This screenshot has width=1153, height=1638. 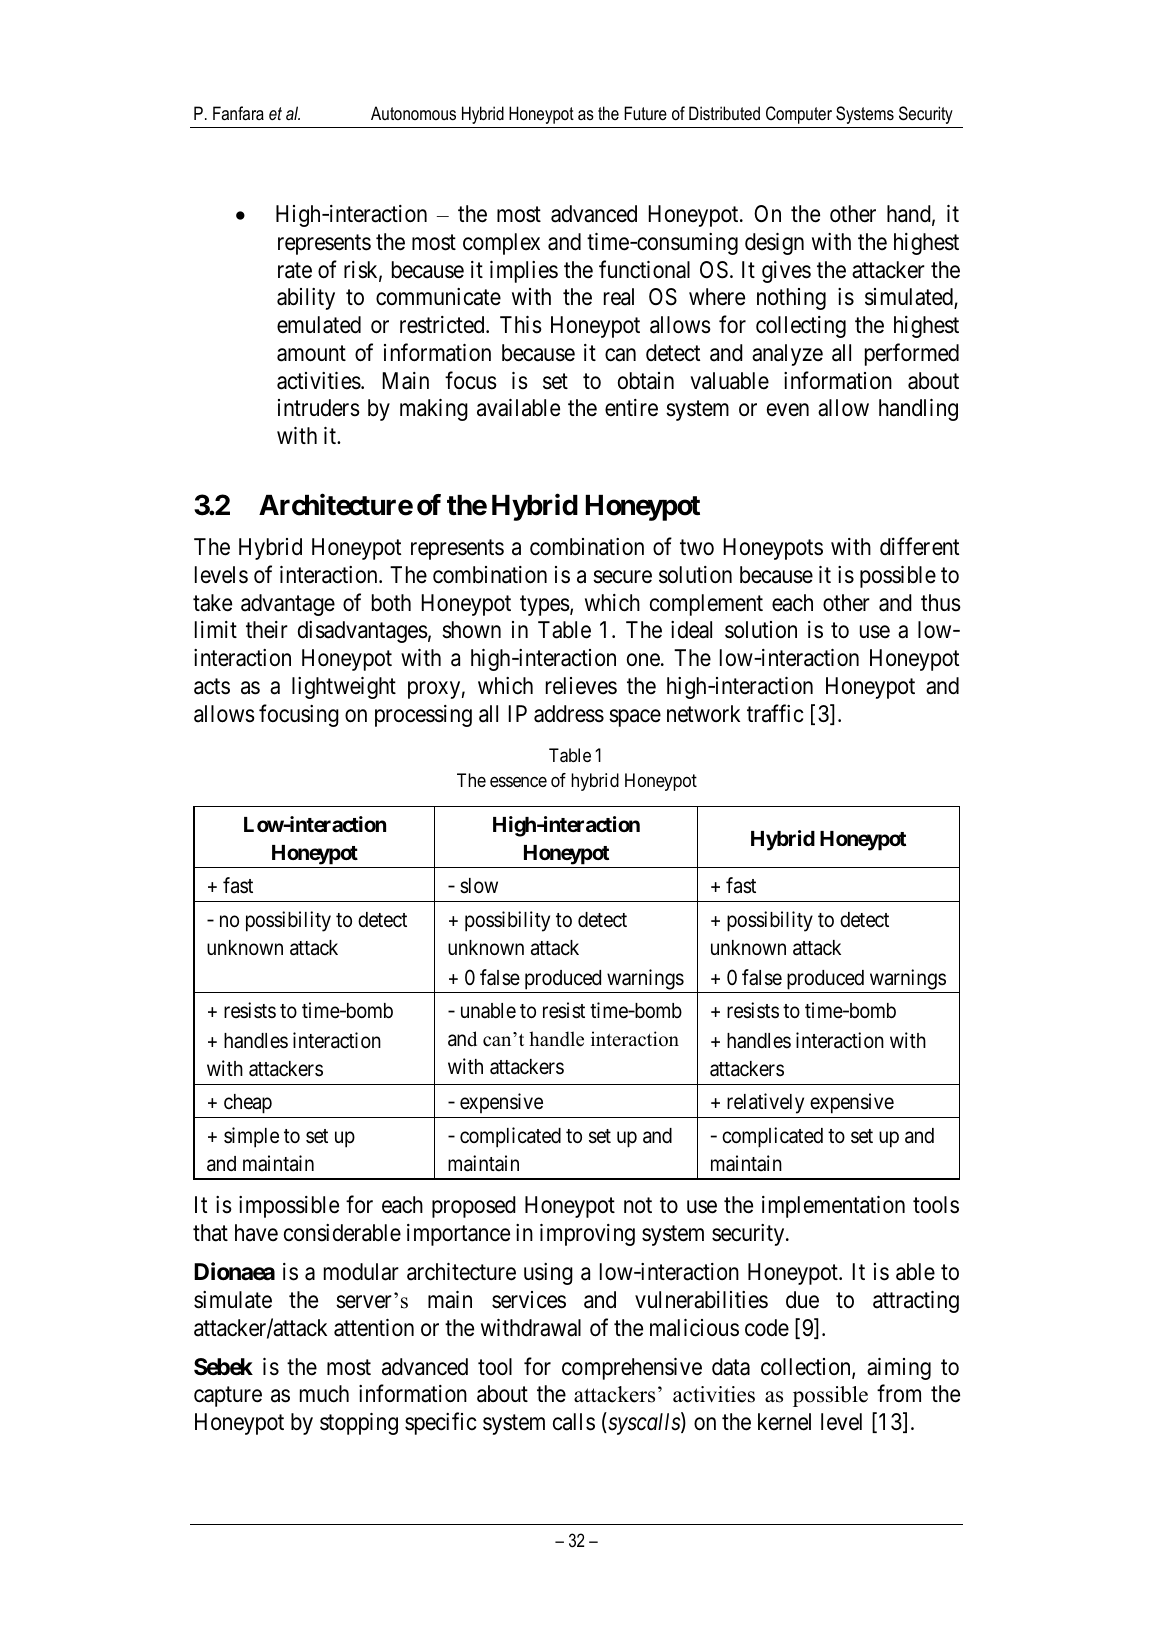 I want to click on cheap, so click(x=248, y=1104).
